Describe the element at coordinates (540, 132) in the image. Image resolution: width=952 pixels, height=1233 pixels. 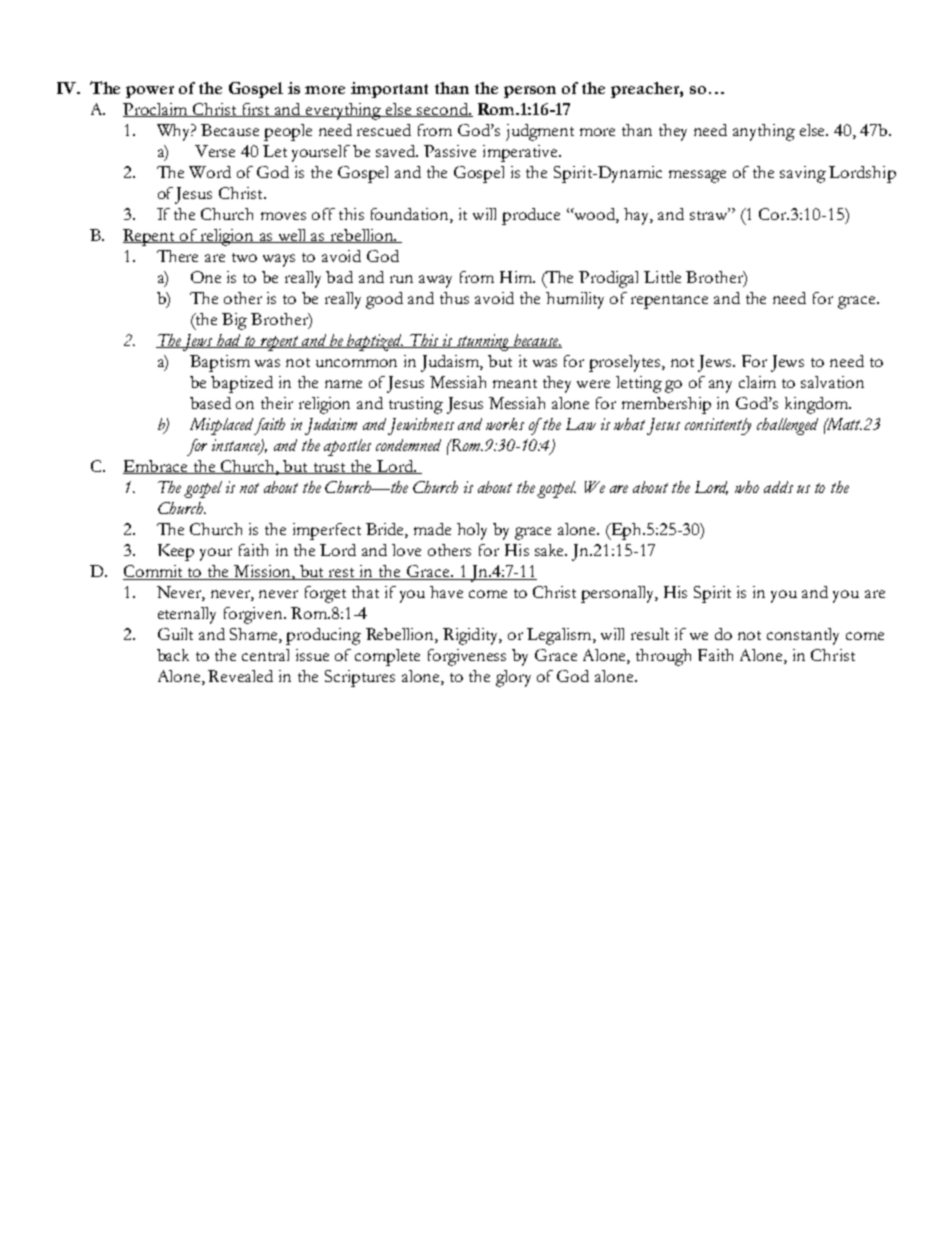
I see `judgment` at that location.
